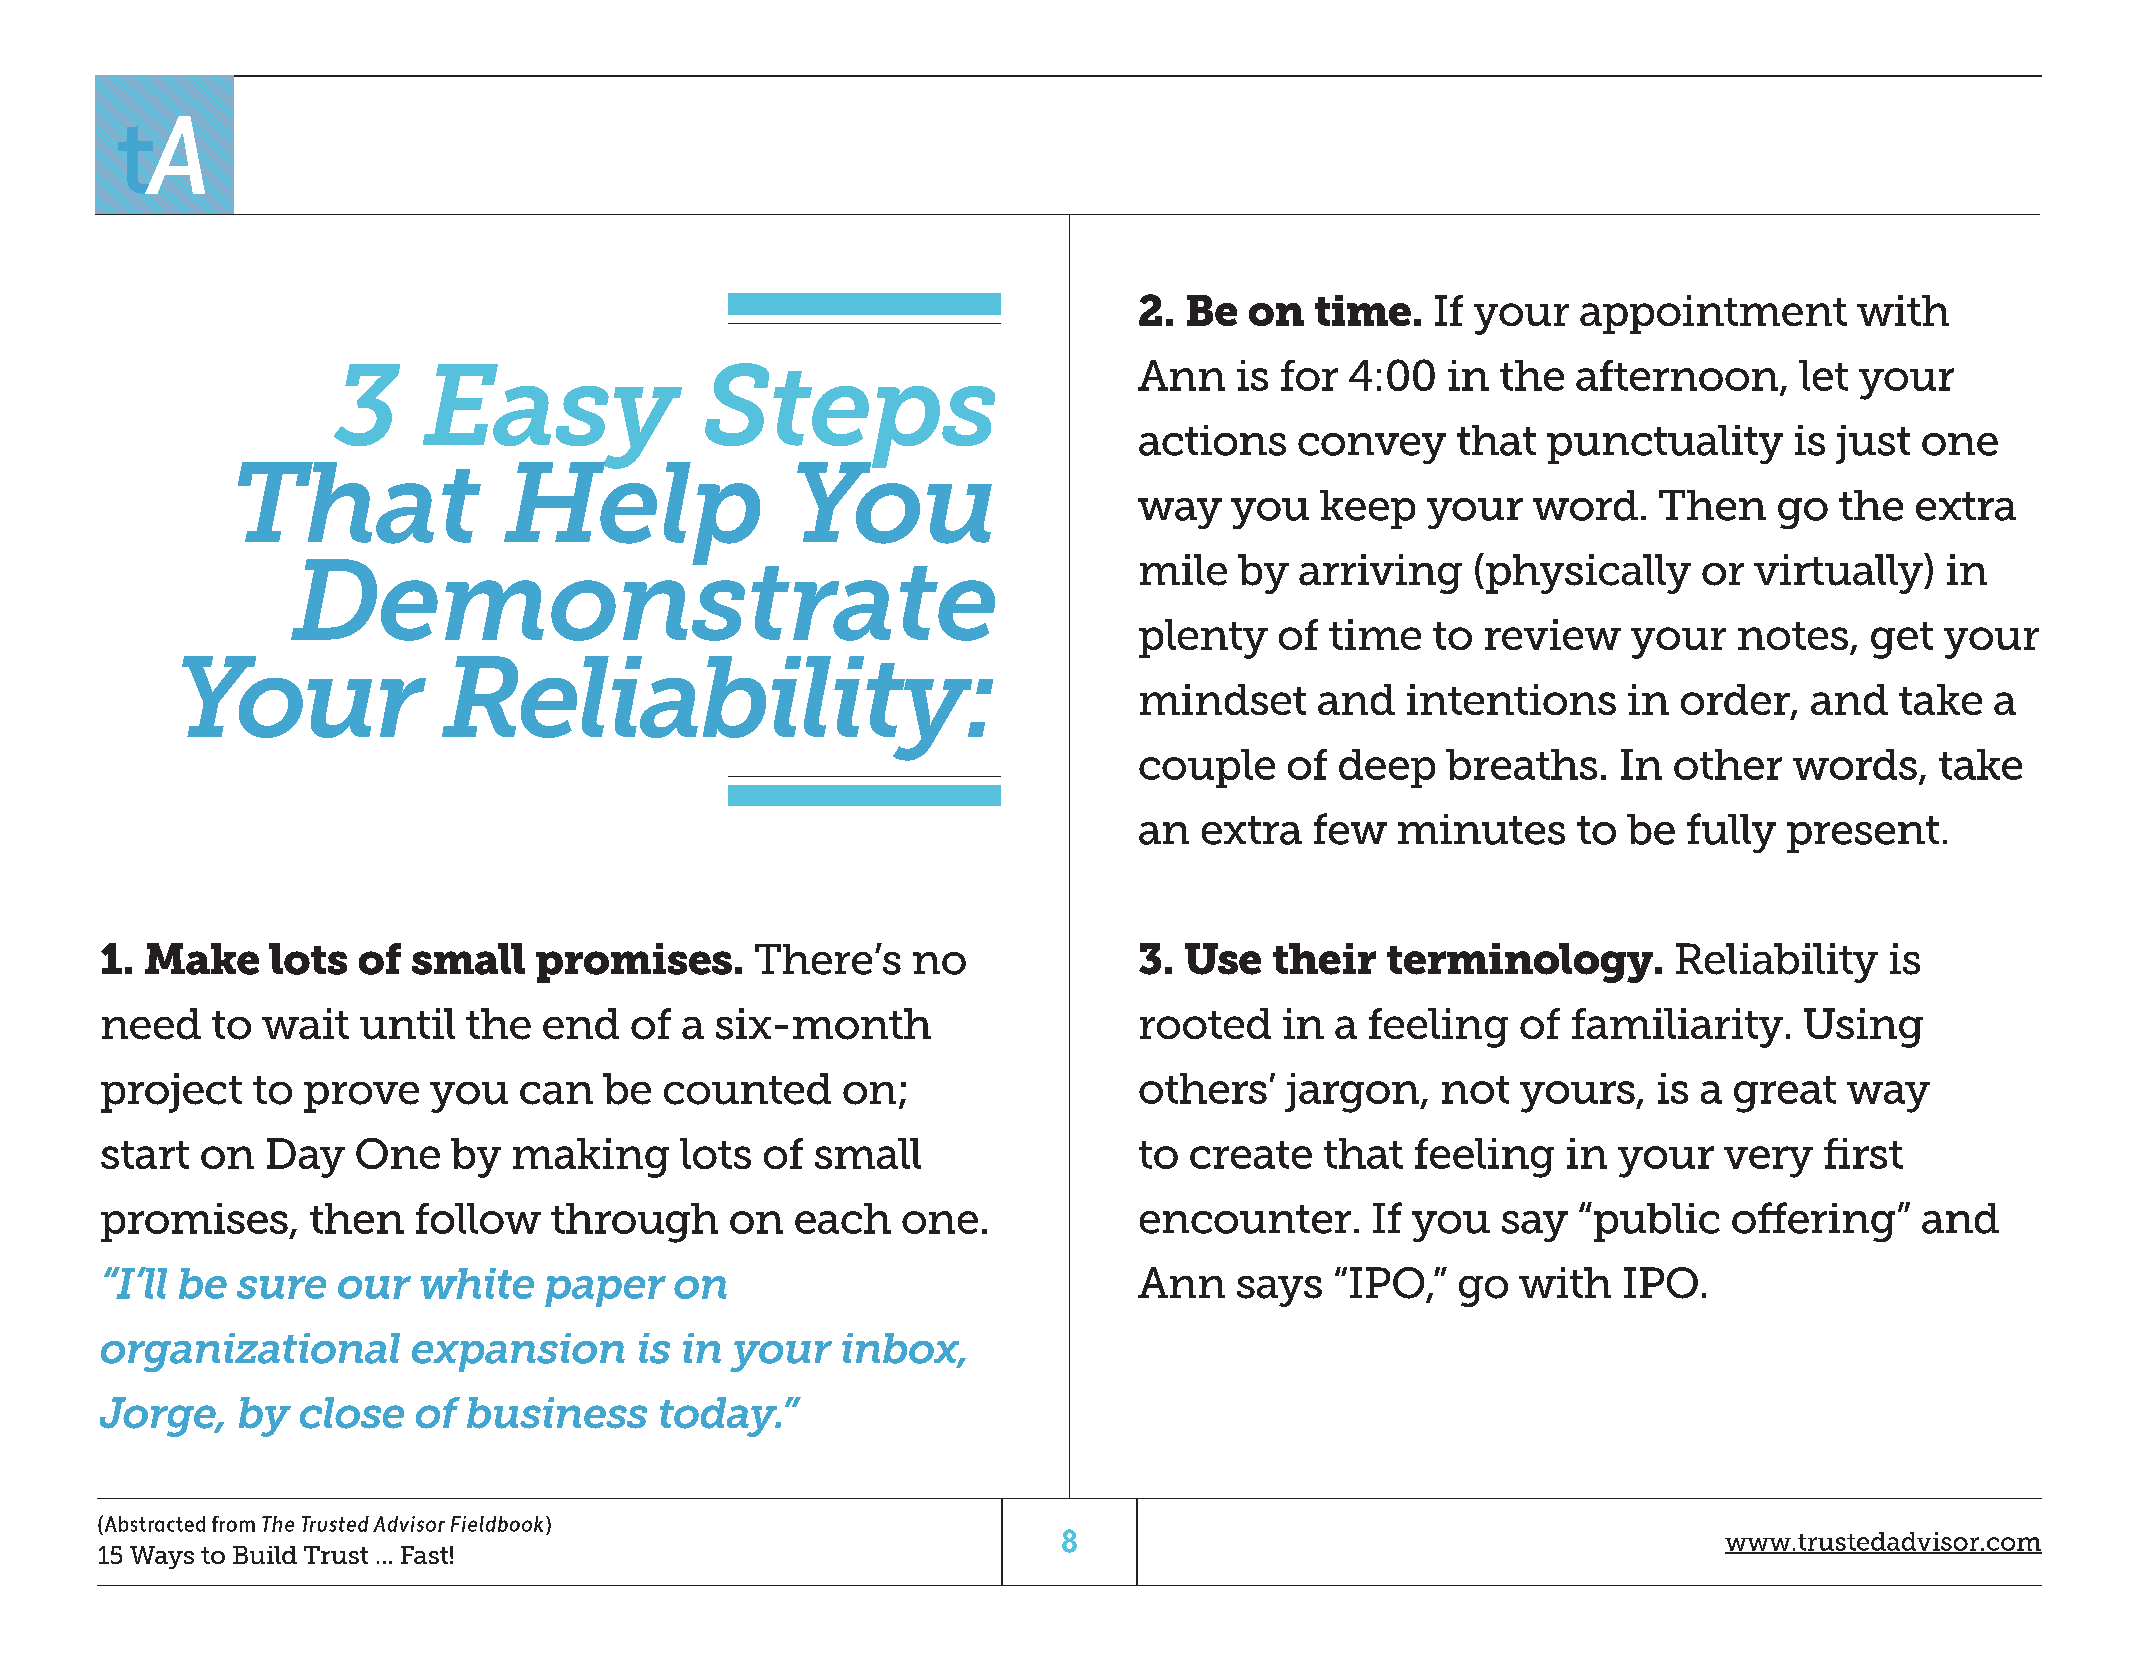 The width and height of the document is (2139, 1653). What do you see at coordinates (1207, 768) in the document?
I see `couple` at bounding box center [1207, 768].
